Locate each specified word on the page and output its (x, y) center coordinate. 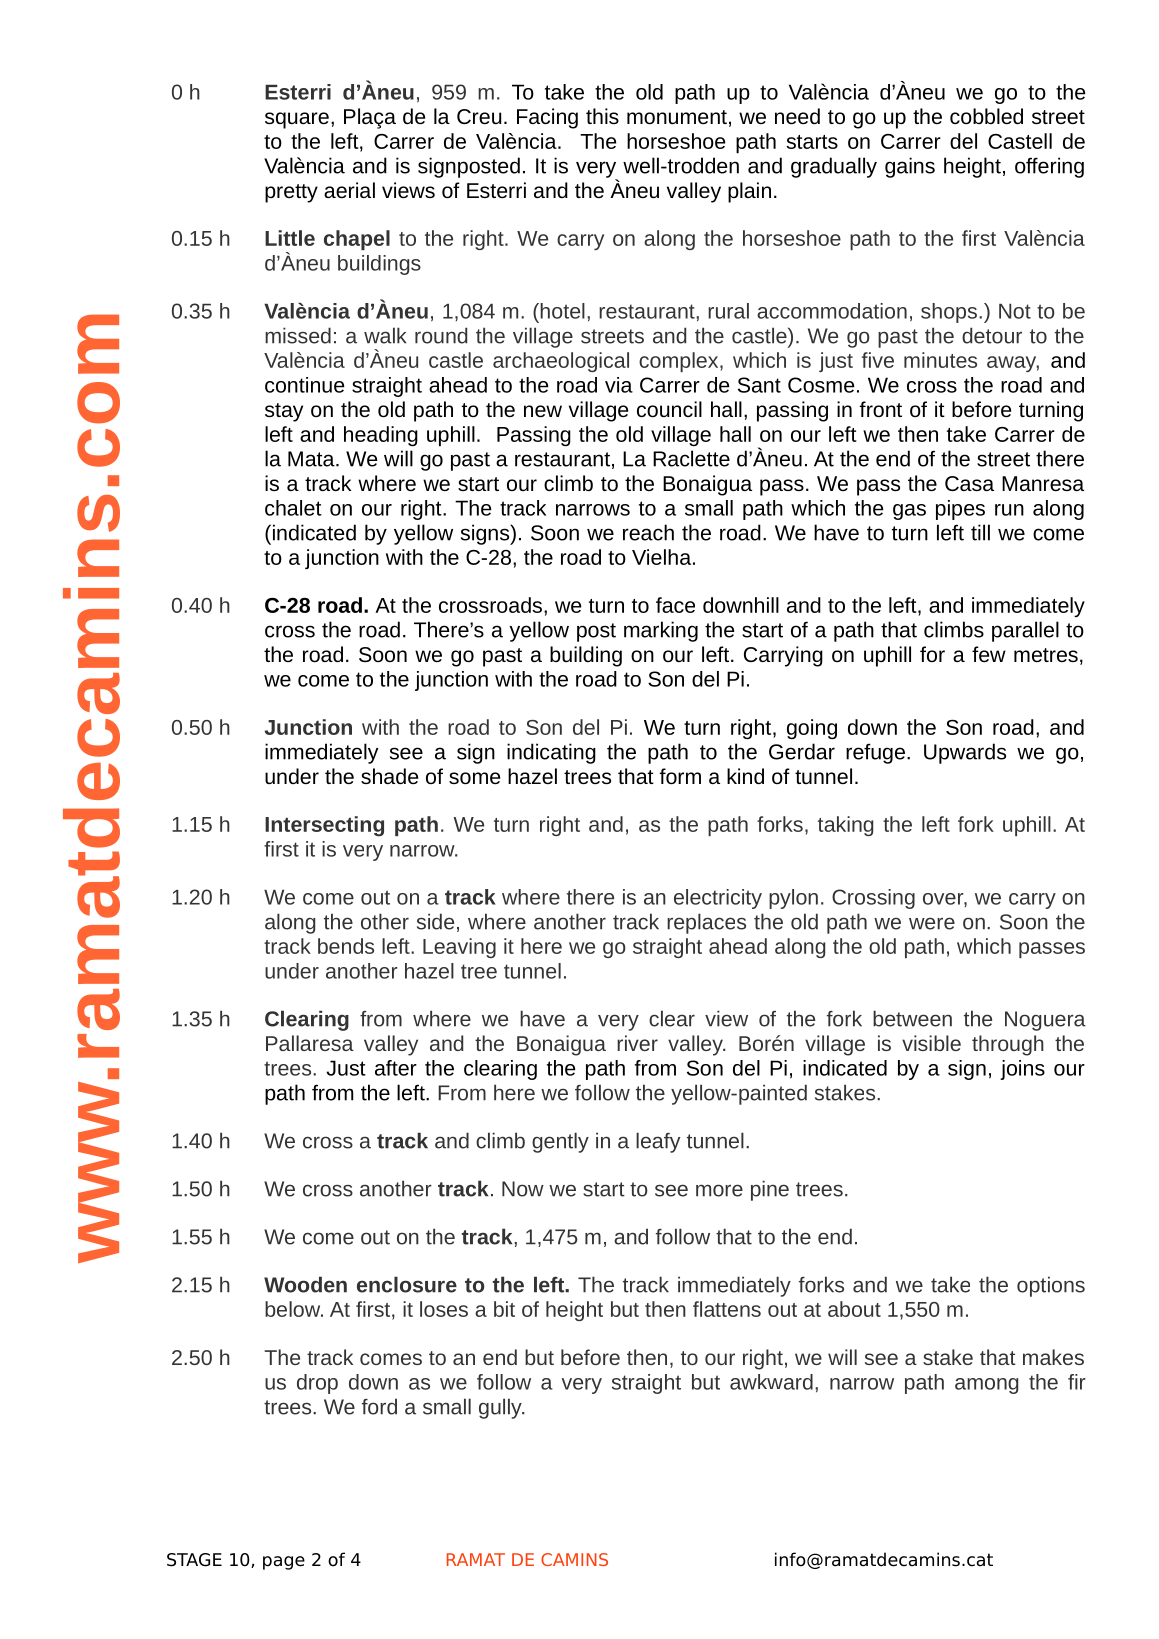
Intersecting (324, 826)
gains (910, 167)
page (284, 1563)
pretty (291, 193)
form (680, 776)
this (602, 116)
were (932, 923)
